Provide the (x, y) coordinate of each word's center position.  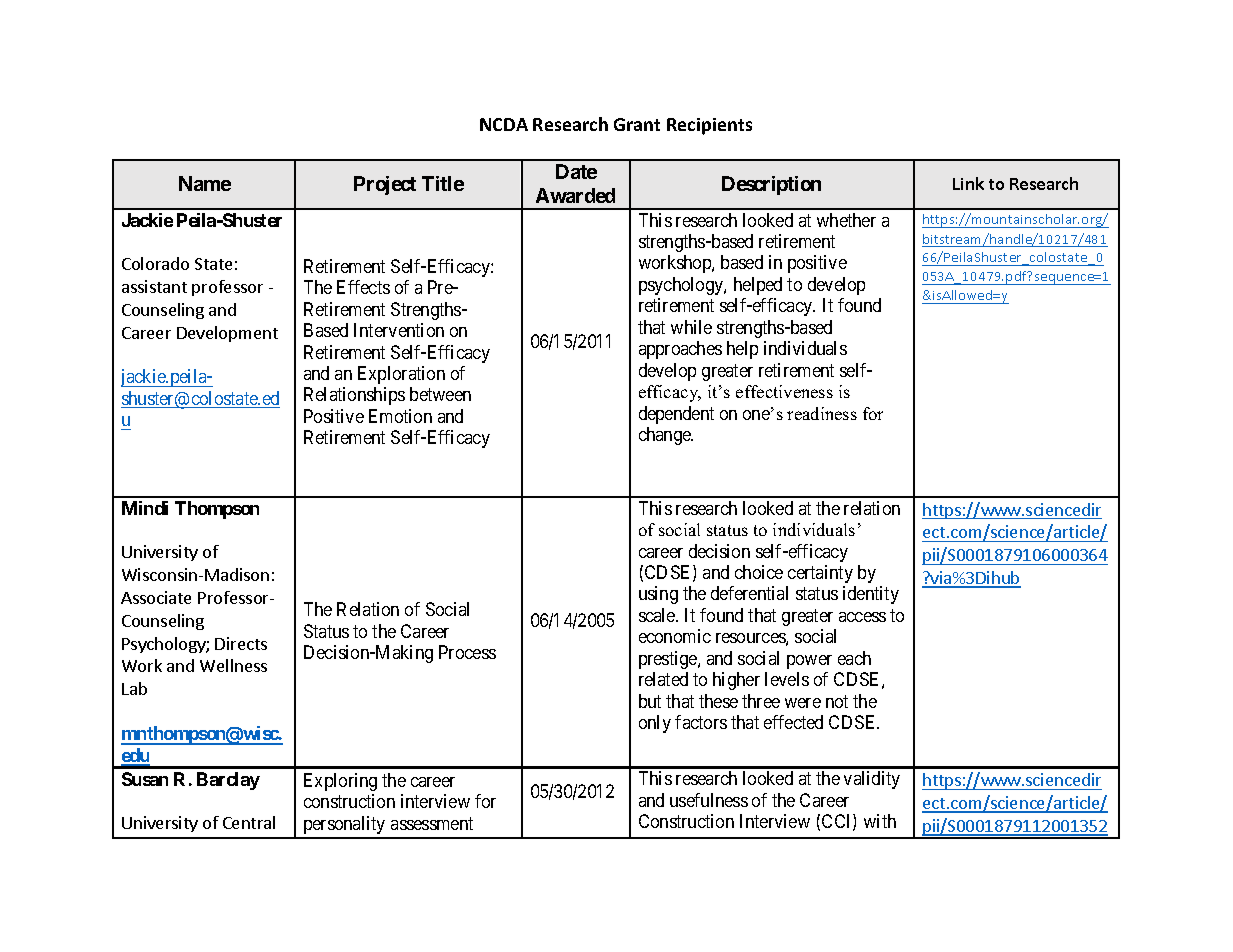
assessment (432, 823)
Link (968, 183)
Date (576, 171)
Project (385, 185)
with (880, 821)
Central (249, 822)
